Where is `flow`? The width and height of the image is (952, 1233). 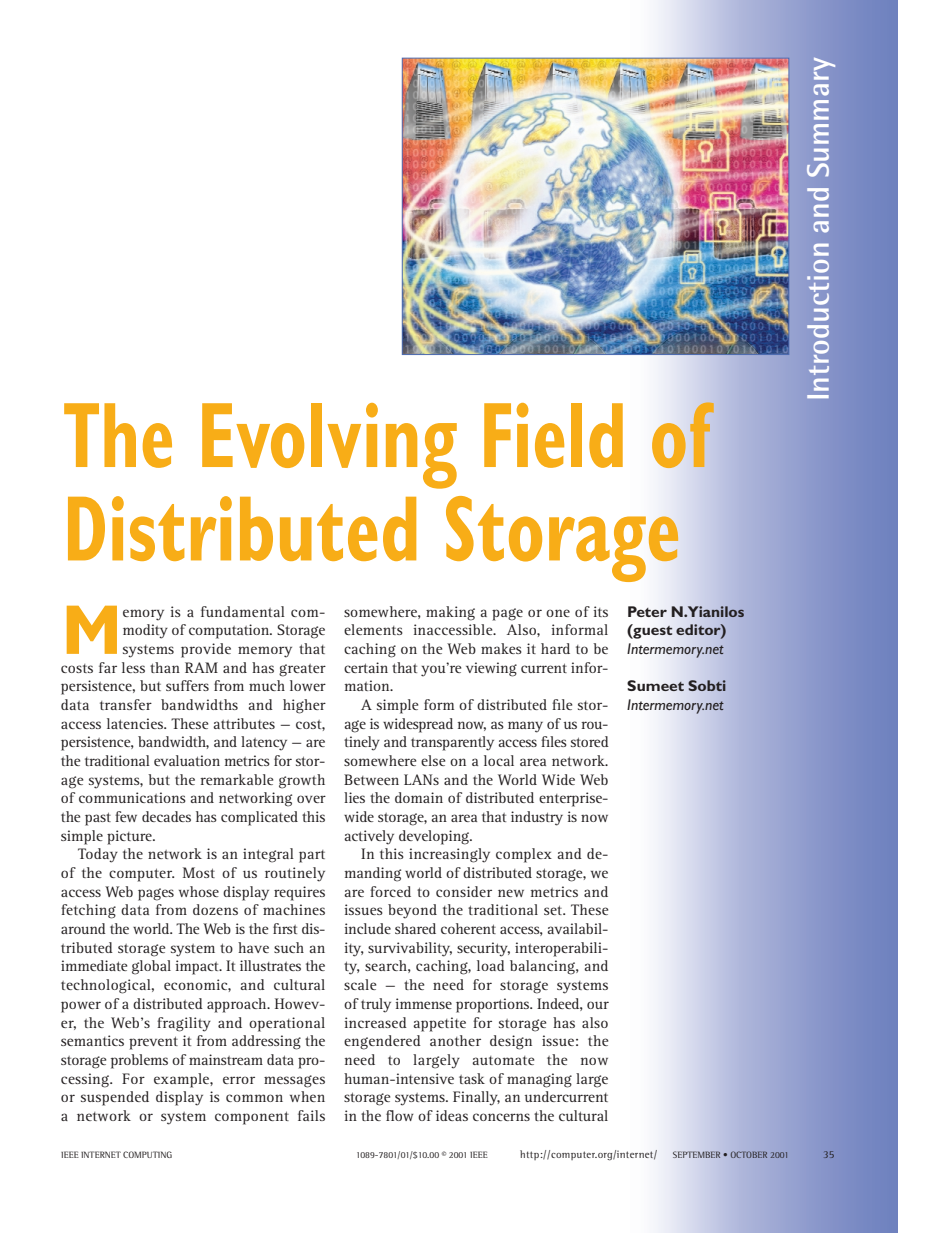 flow is located at coordinates (400, 1115).
